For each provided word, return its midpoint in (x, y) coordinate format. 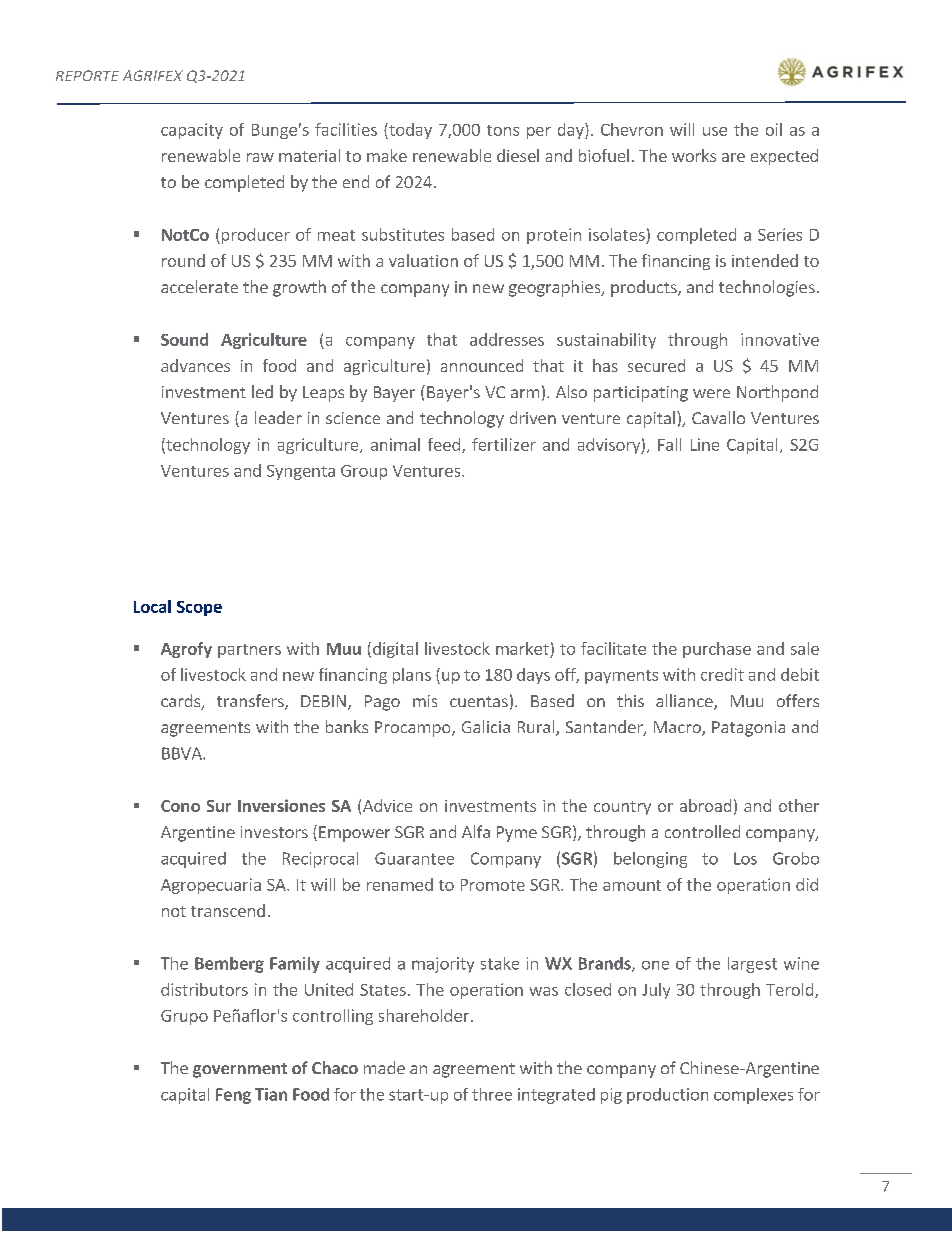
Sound (184, 339)
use (715, 131)
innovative (780, 339)
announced (482, 365)
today (409, 131)
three (492, 1094)
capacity (192, 131)
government (240, 1070)
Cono (180, 806)
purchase (717, 650)
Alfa (476, 831)
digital (395, 650)
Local (152, 606)
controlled (702, 831)
